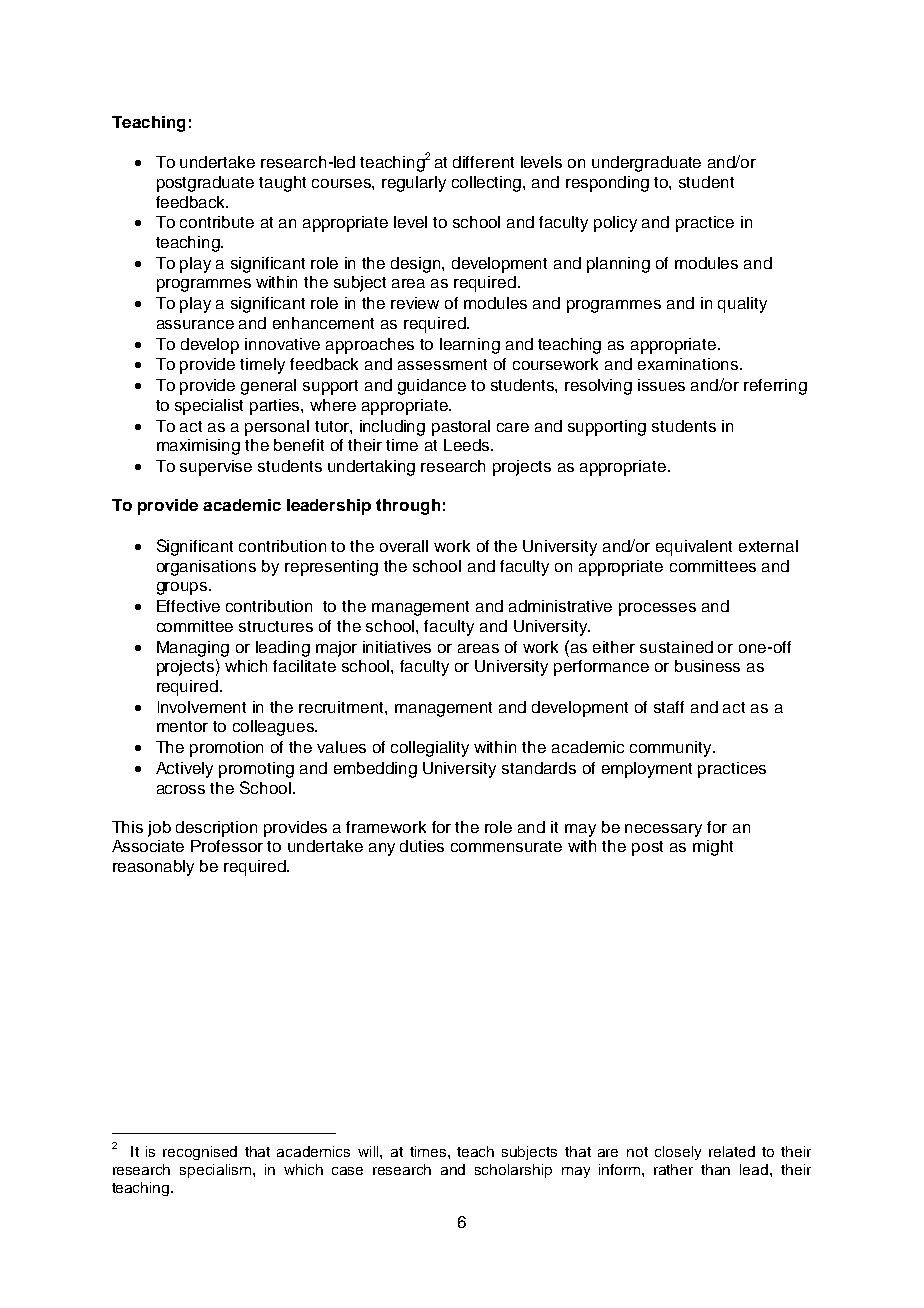 The image size is (924, 1308). What do you see at coordinates (513, 1171) in the image?
I see `scholarship` at bounding box center [513, 1171].
